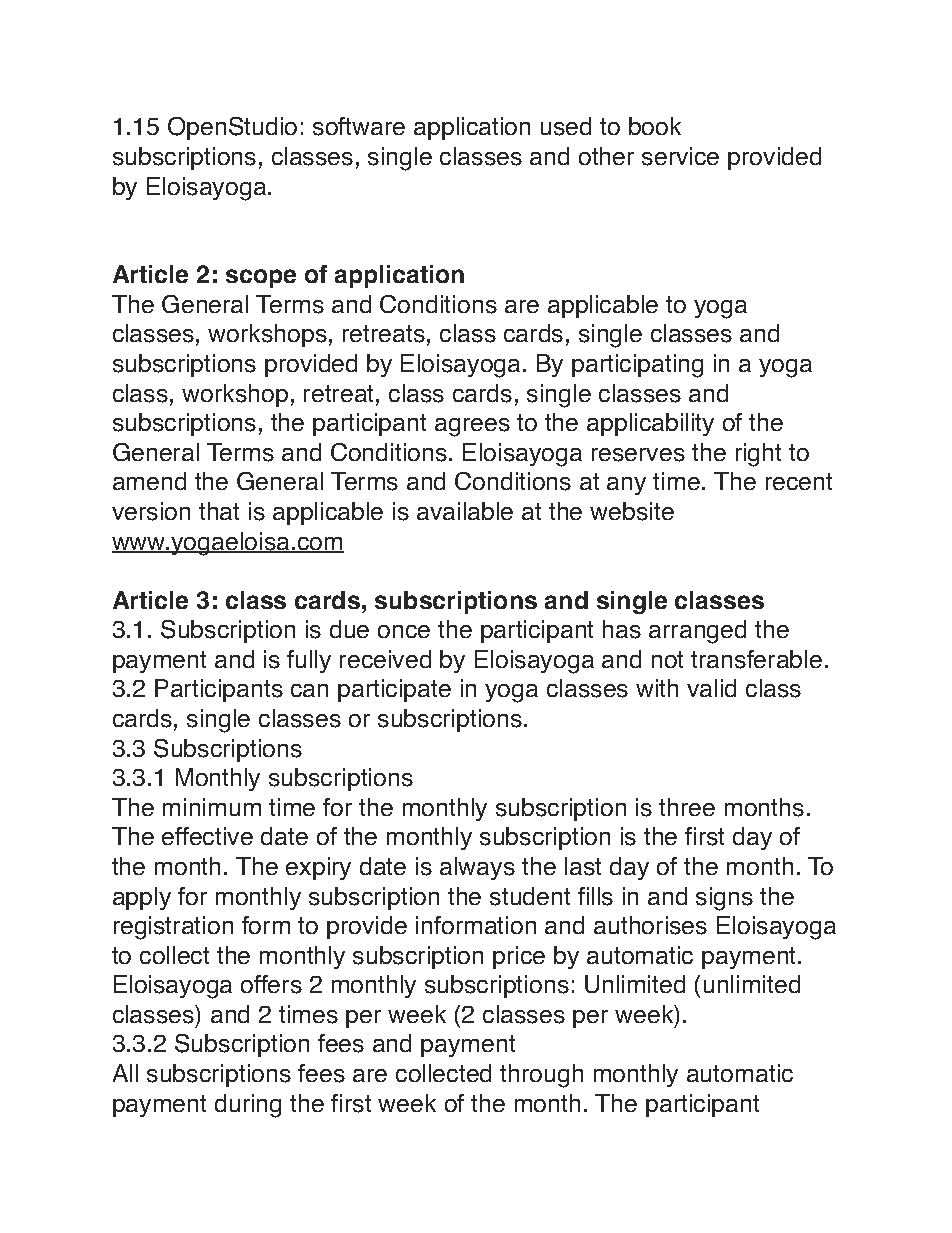  What do you see at coordinates (359, 126) in the screenshot?
I see `software` at bounding box center [359, 126].
